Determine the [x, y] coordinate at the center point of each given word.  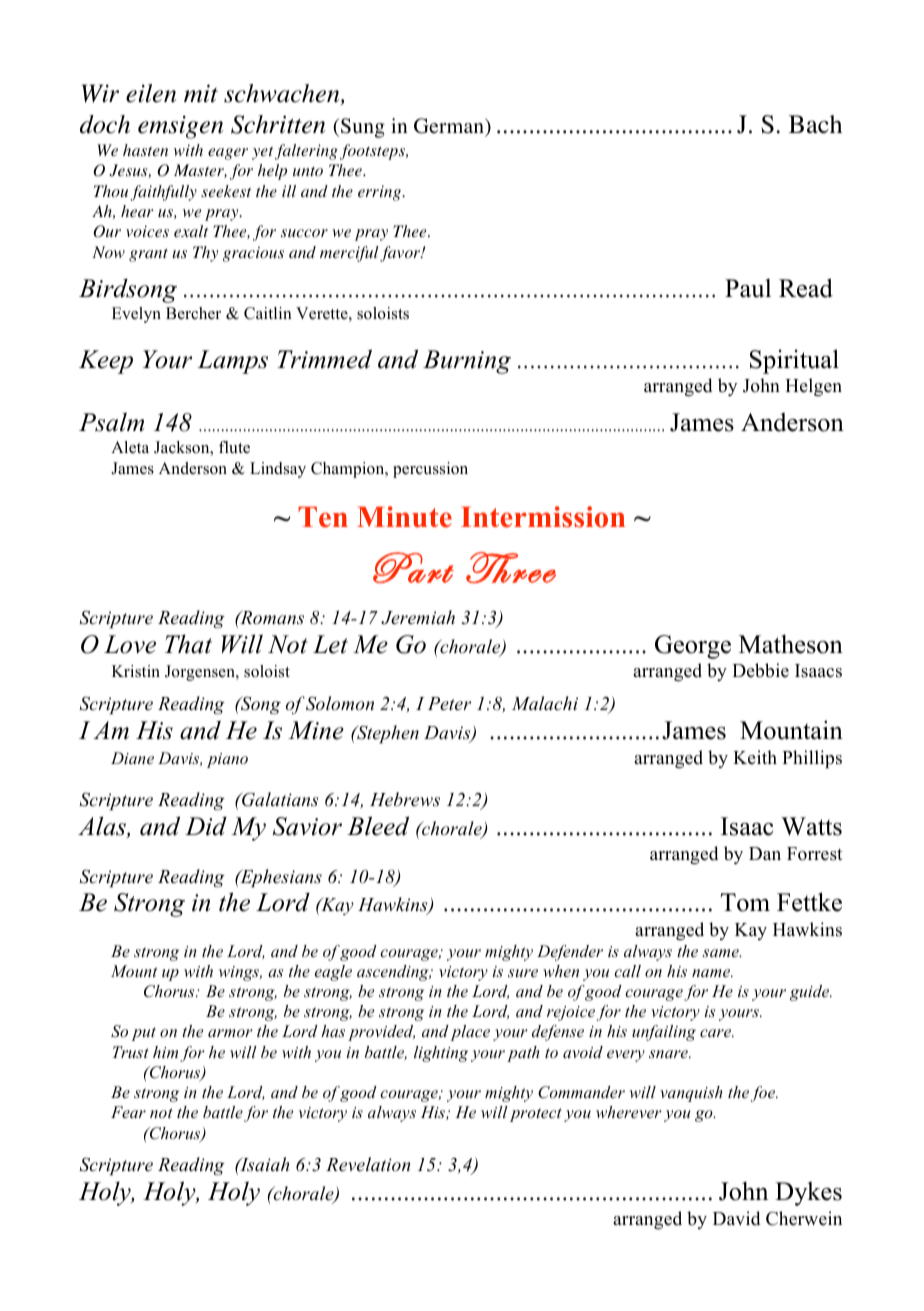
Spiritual [794, 361]
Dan [765, 853]
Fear [128, 1112]
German [450, 126]
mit [201, 93]
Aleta [130, 447]
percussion [430, 470]
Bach [815, 124]
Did [206, 826]
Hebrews [405, 799]
